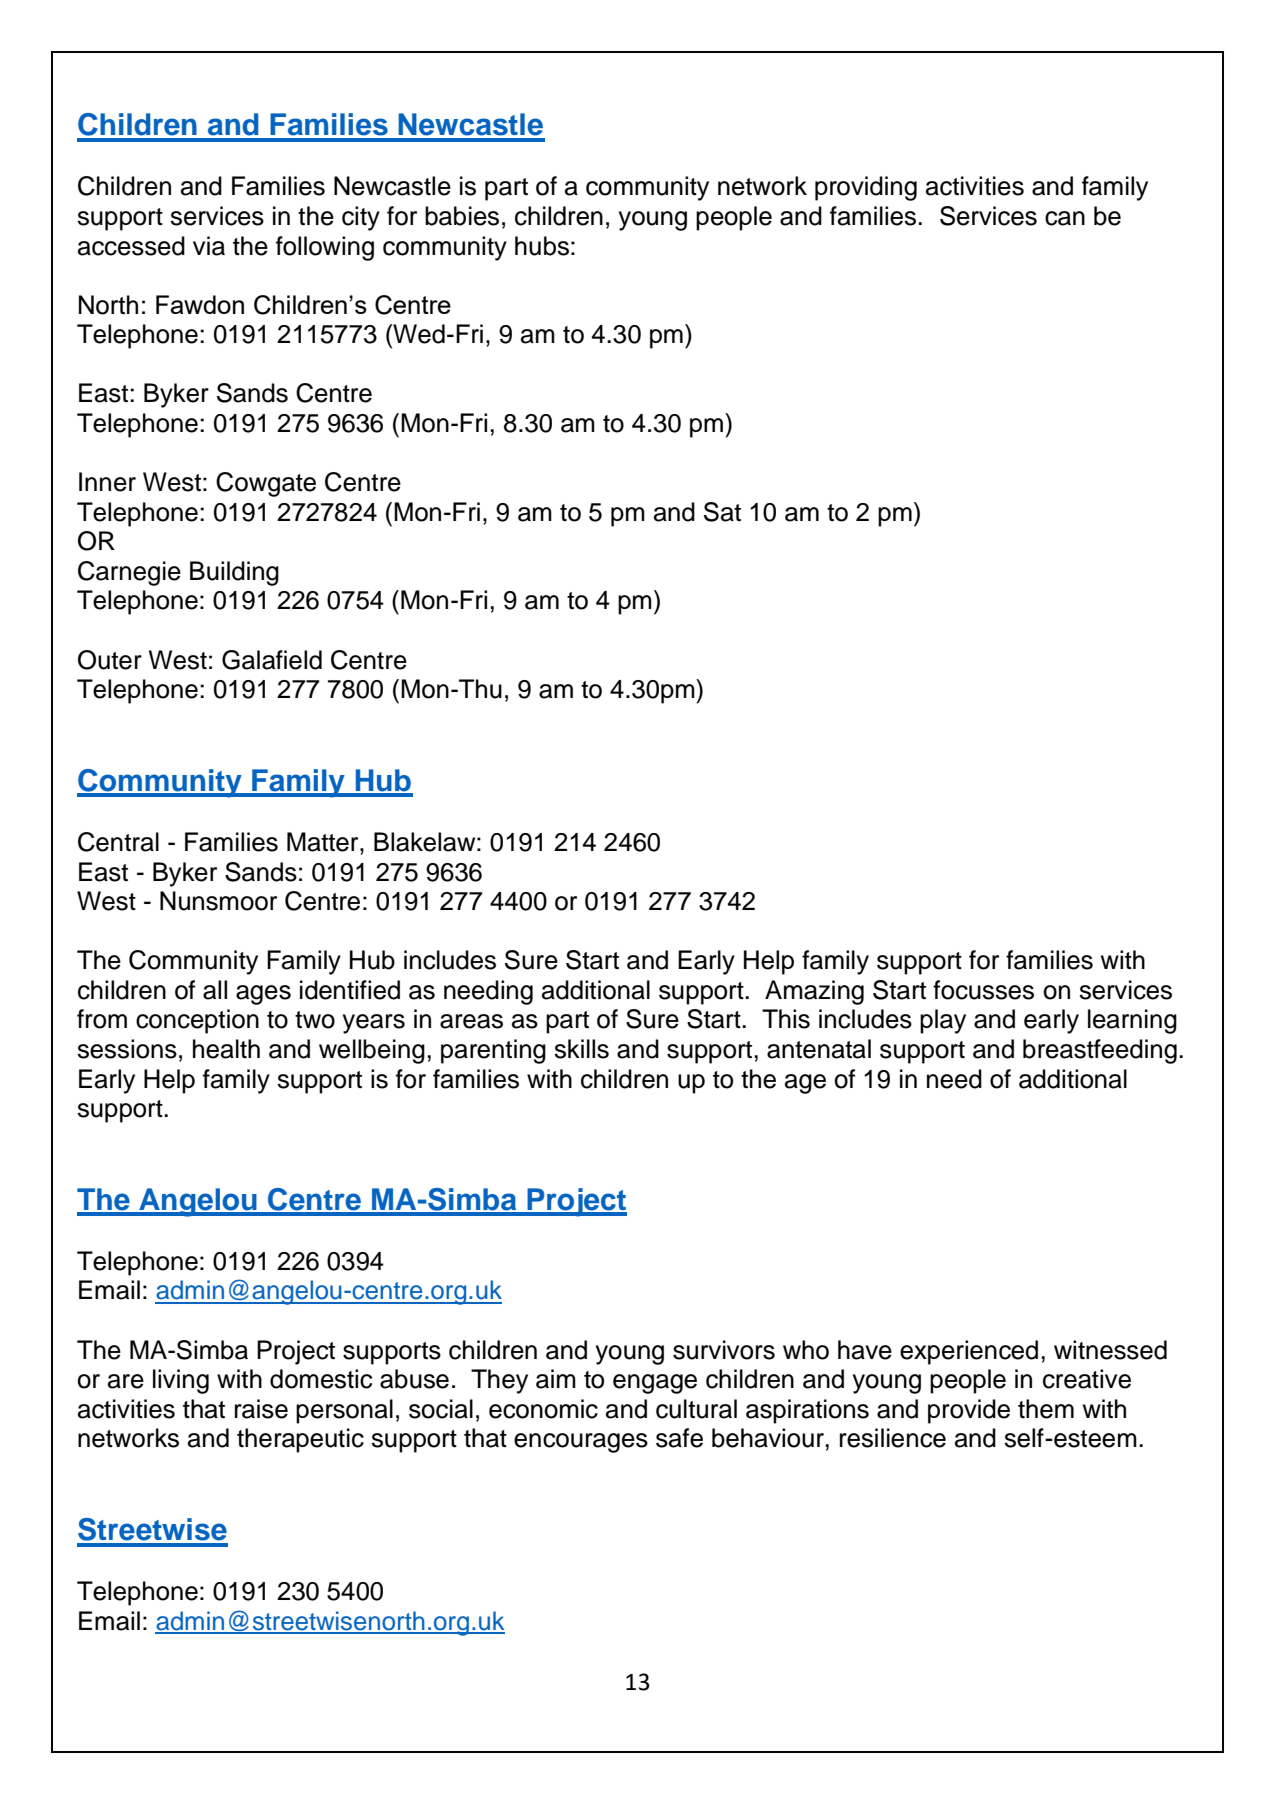  What do you see at coordinates (1065, 218) in the screenshot?
I see `can` at bounding box center [1065, 218].
